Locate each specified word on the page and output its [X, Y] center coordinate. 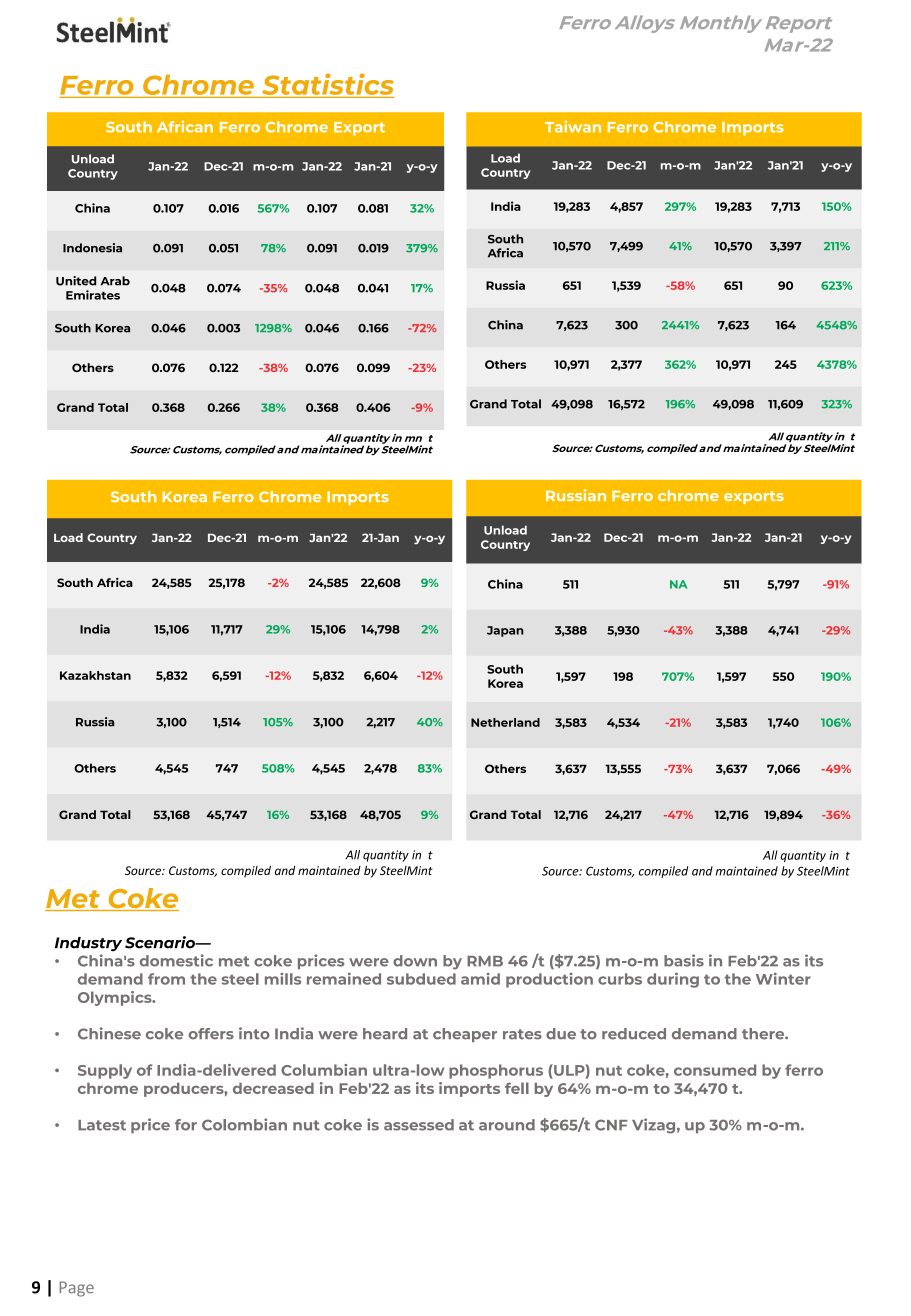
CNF [611, 1125]
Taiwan [573, 127]
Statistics [328, 84]
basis [684, 960]
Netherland [505, 722]
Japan [505, 631]
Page [77, 1289]
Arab [115, 281]
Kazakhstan [95, 675]
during [673, 980]
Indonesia [92, 248]
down [415, 961]
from [166, 979]
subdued [421, 979]
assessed [419, 1125]
